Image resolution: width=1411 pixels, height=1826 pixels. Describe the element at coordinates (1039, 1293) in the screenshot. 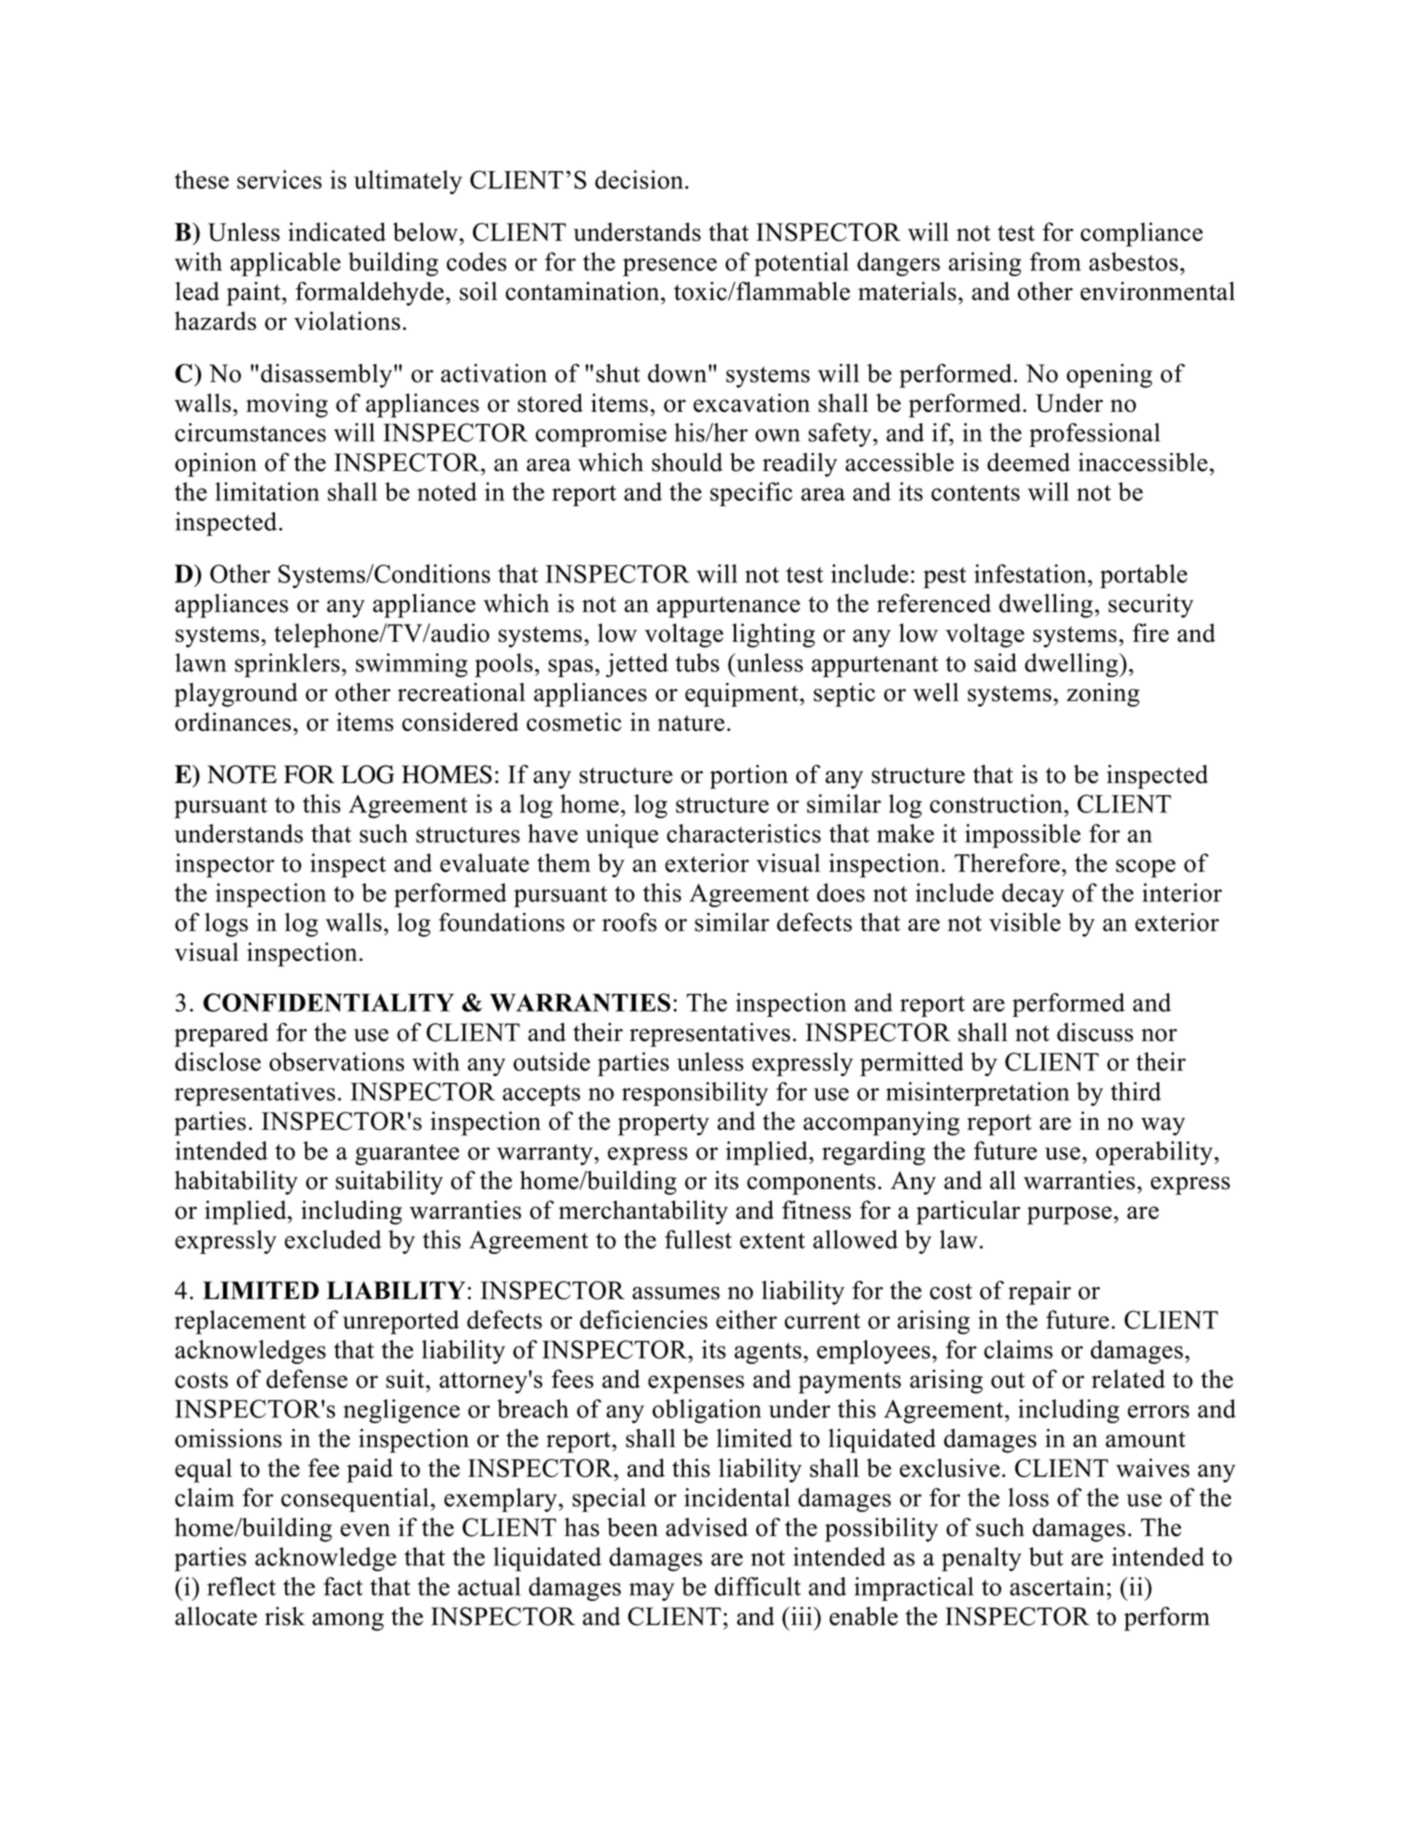

I see `repair` at that location.
